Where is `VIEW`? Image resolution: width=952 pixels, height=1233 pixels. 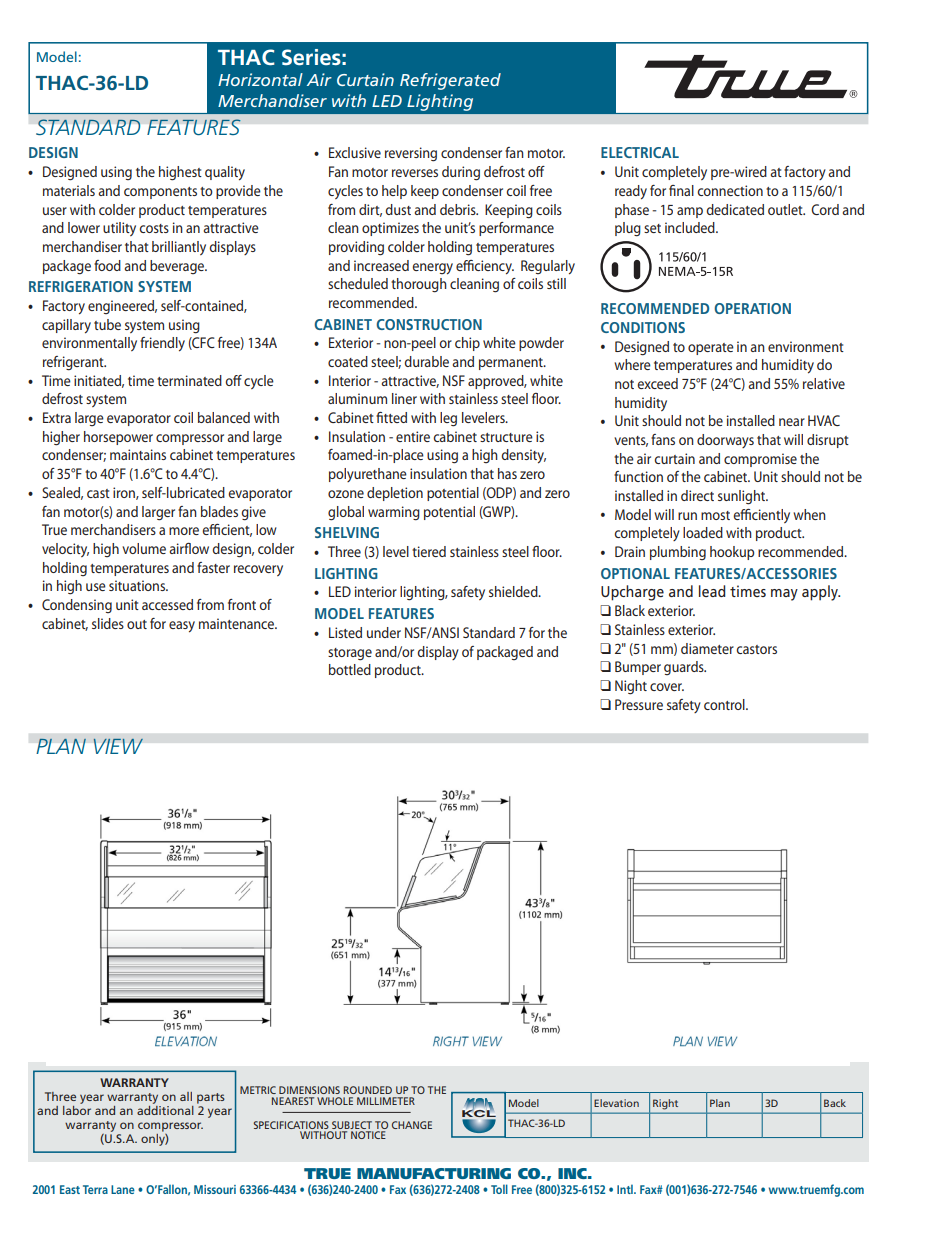 VIEW is located at coordinates (118, 746).
